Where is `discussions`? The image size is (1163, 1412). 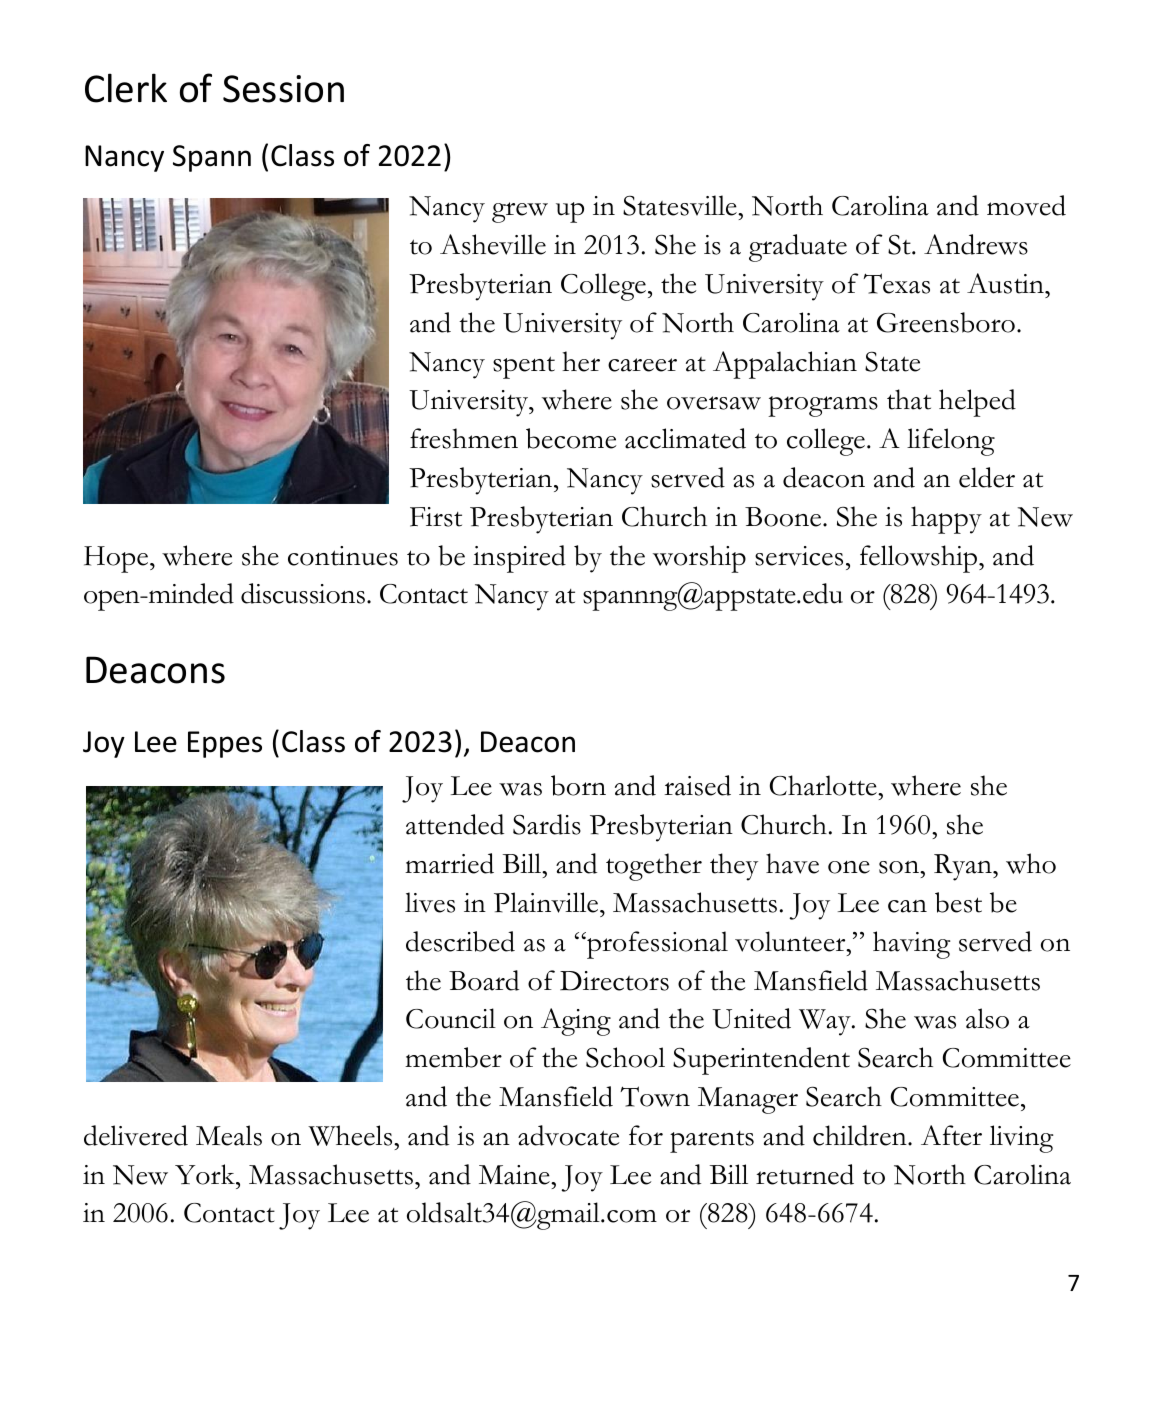
discussions is located at coordinates (303, 593).
